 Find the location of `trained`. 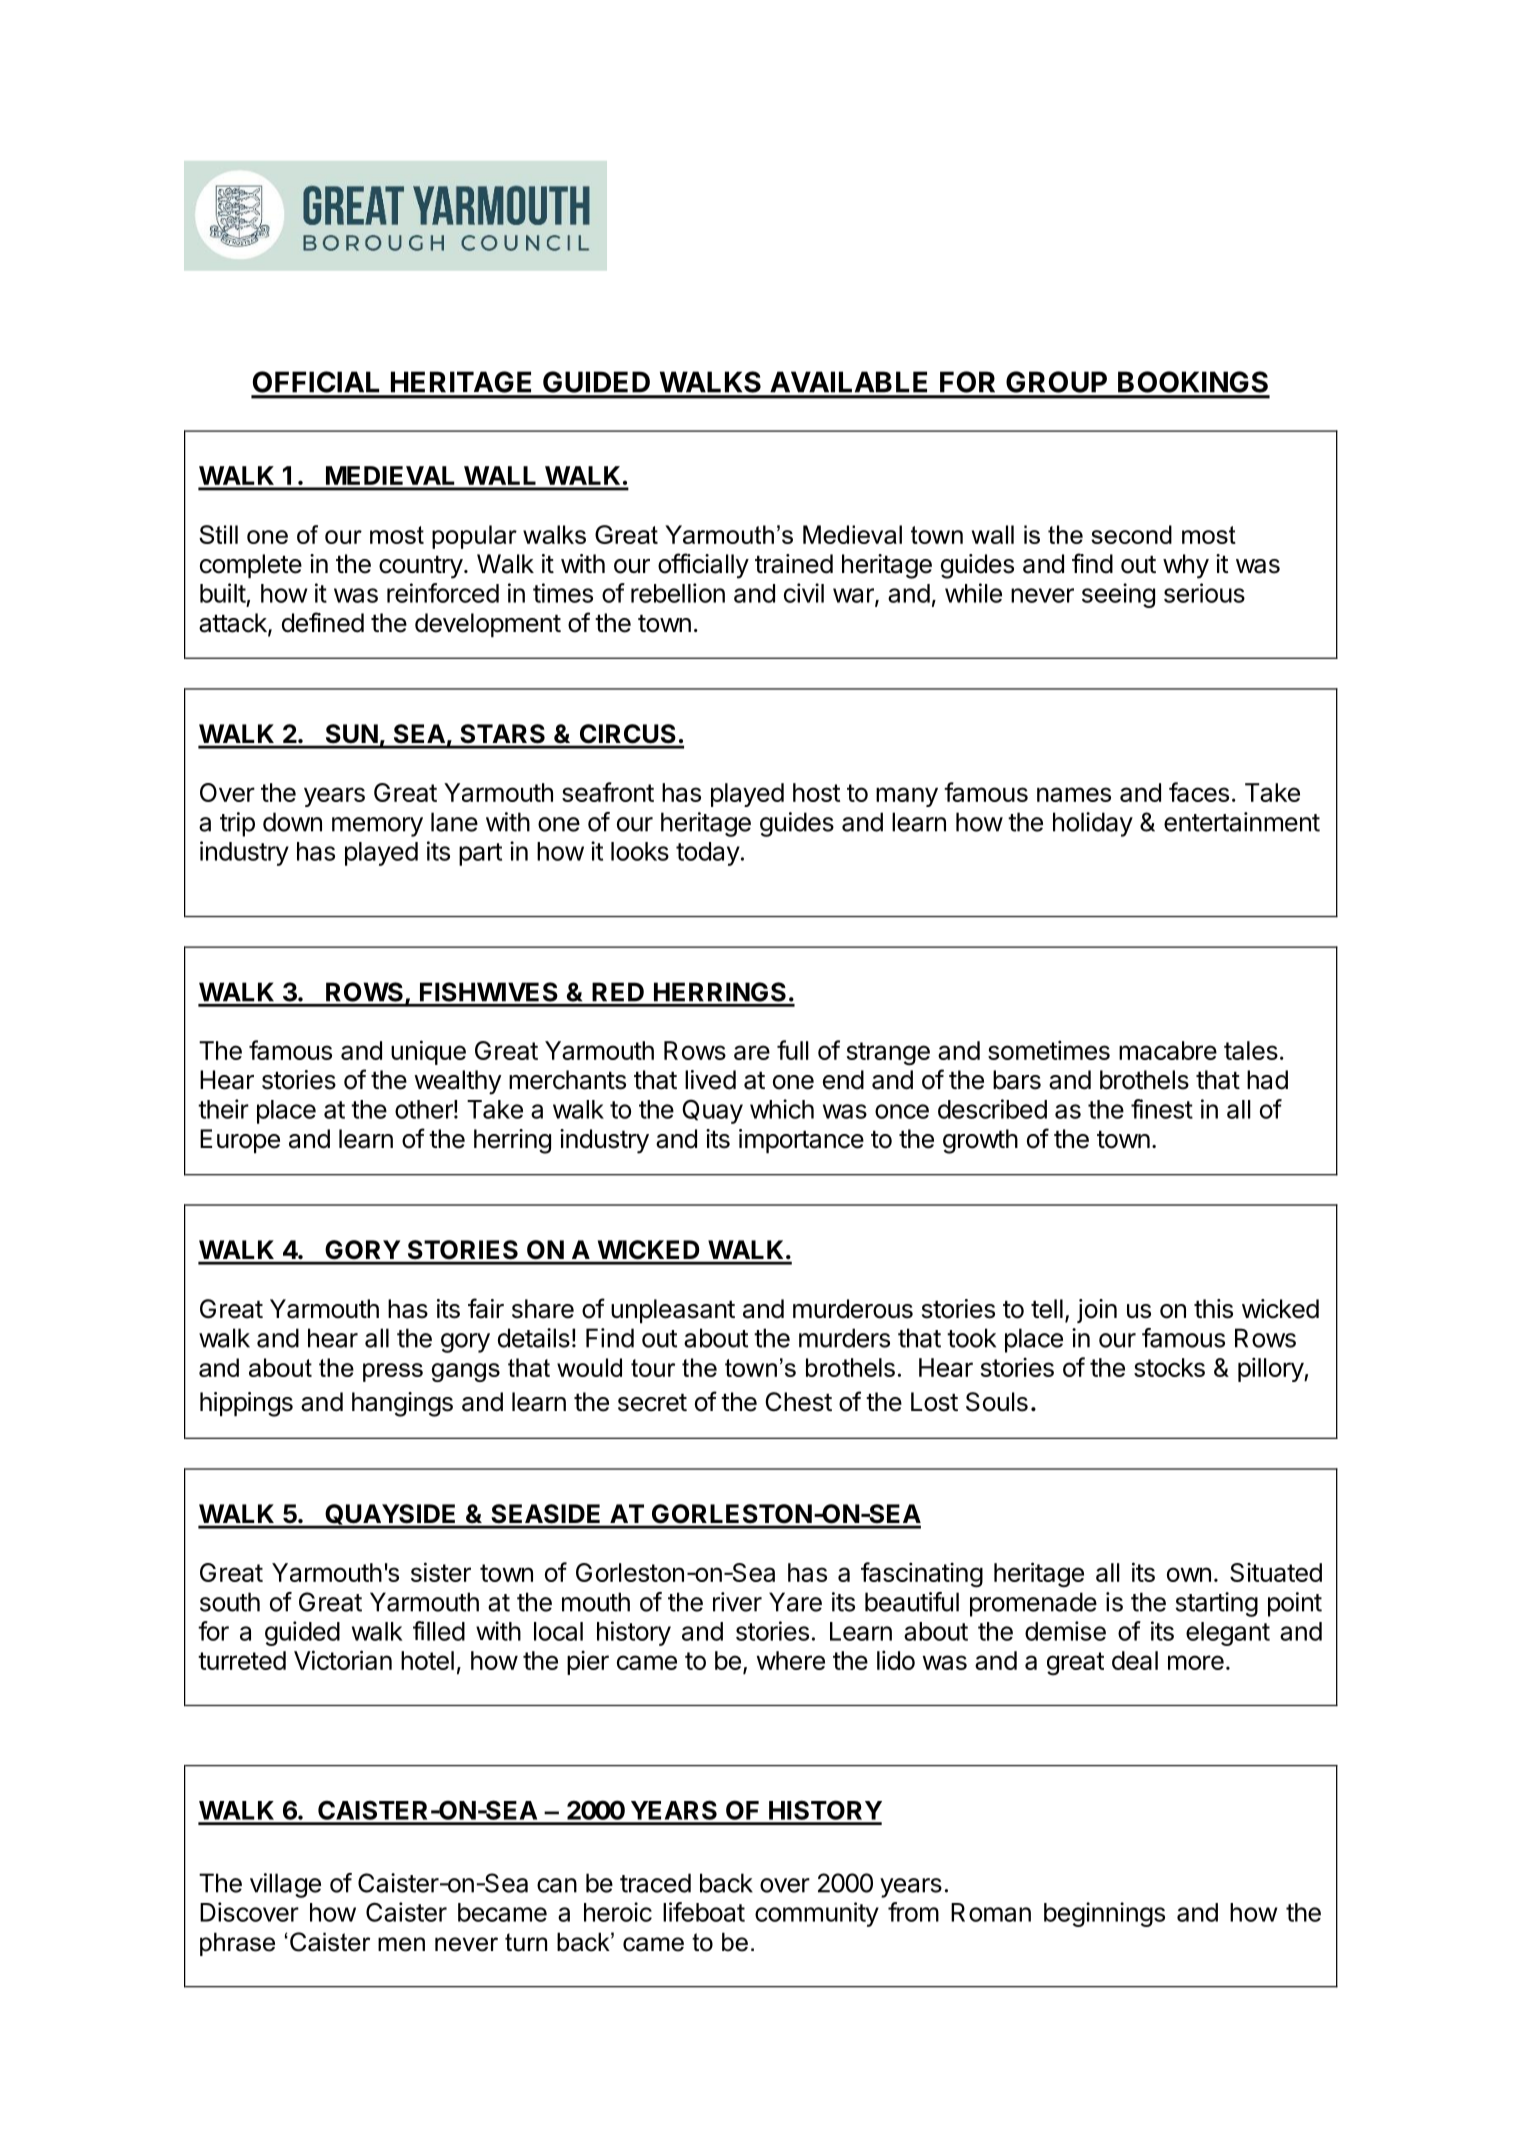

trained is located at coordinates (794, 564).
